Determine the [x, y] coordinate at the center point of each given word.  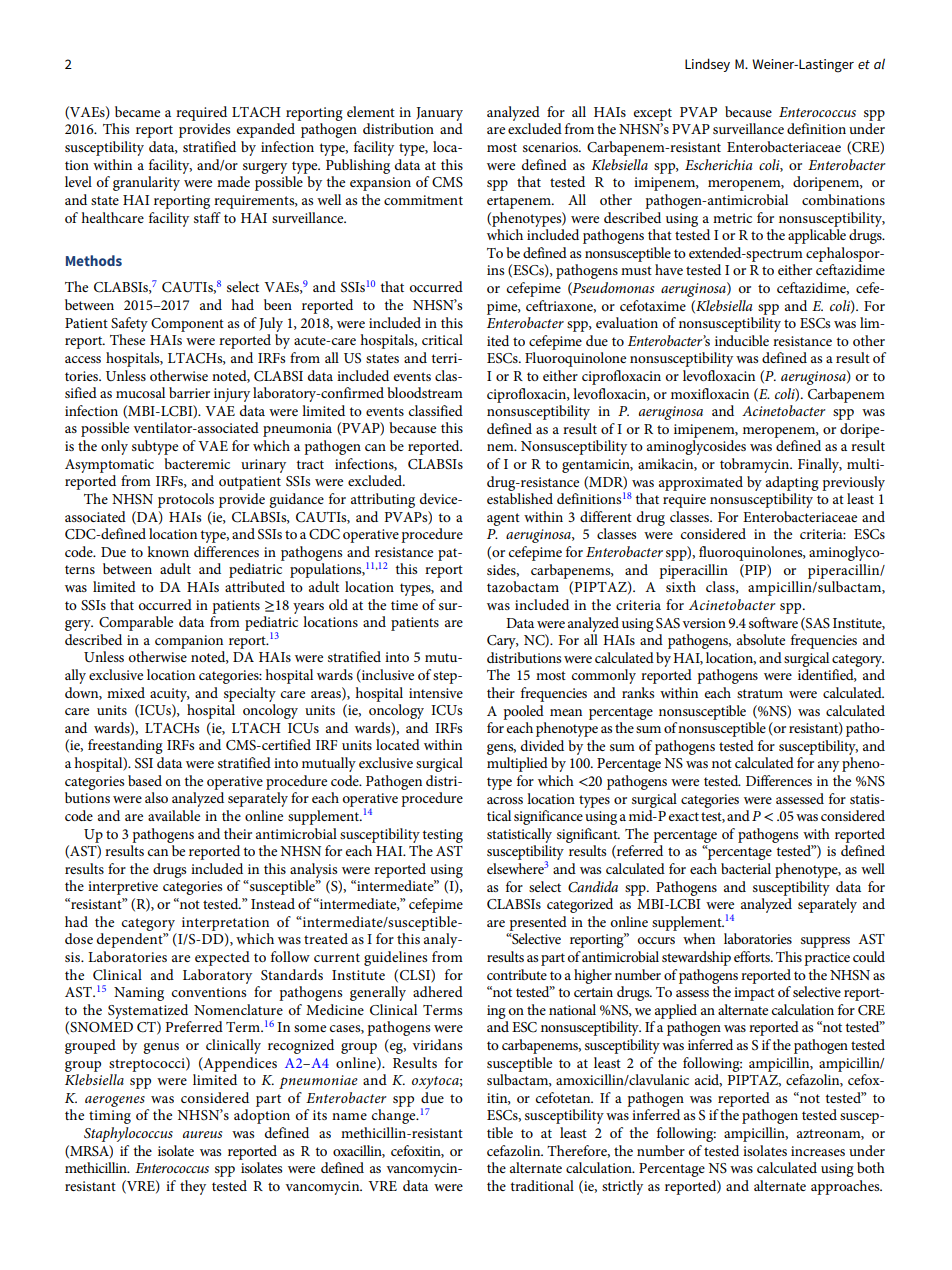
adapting [792, 483]
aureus [202, 1134]
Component [187, 325]
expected [222, 958]
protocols [186, 500]
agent [503, 519]
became [137, 111]
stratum [760, 693]
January [439, 114]
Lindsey [707, 65]
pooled [523, 712]
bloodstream [425, 392]
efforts [753, 956]
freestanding [125, 746]
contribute [517, 974]
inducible [742, 340]
